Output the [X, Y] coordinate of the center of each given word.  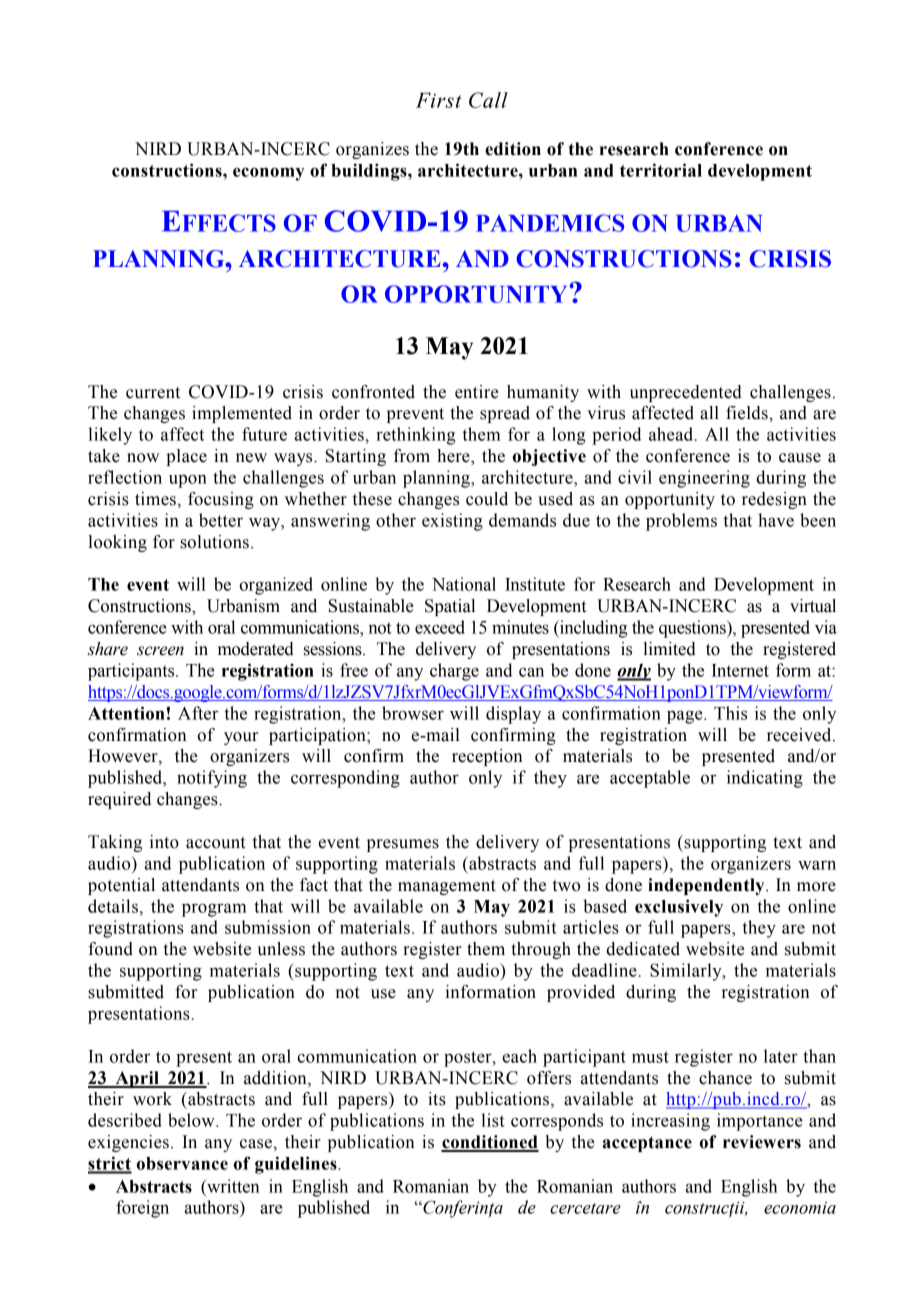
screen [160, 651]
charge [454, 672]
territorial [661, 170]
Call [488, 100]
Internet [740, 670]
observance [182, 1163]
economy [268, 174]
